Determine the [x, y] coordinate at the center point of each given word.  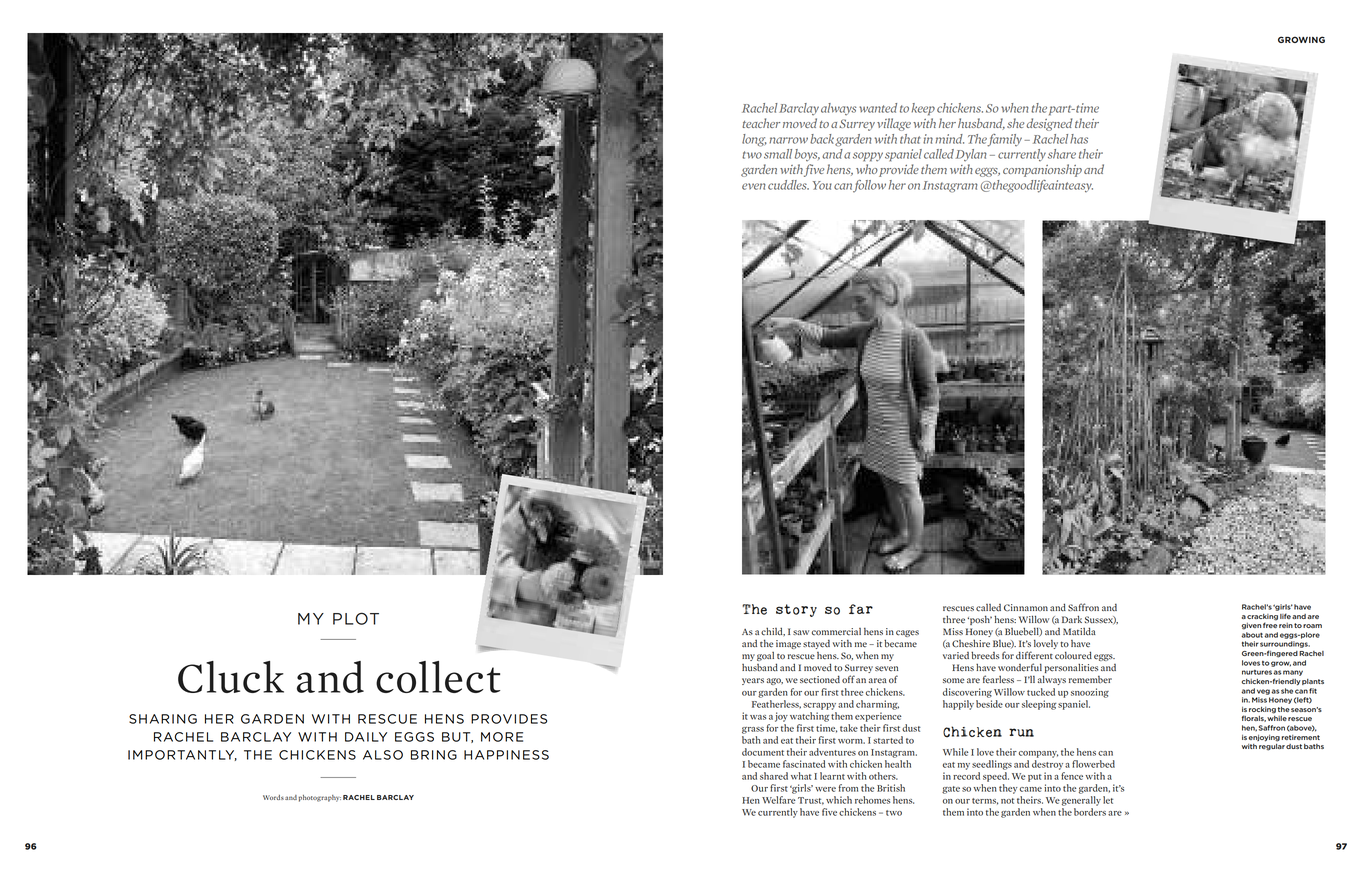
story [796, 610]
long [754, 140]
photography [320, 798]
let [1108, 800]
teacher [761, 123]
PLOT [356, 618]
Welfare [779, 800]
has [1079, 139]
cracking [1262, 617]
